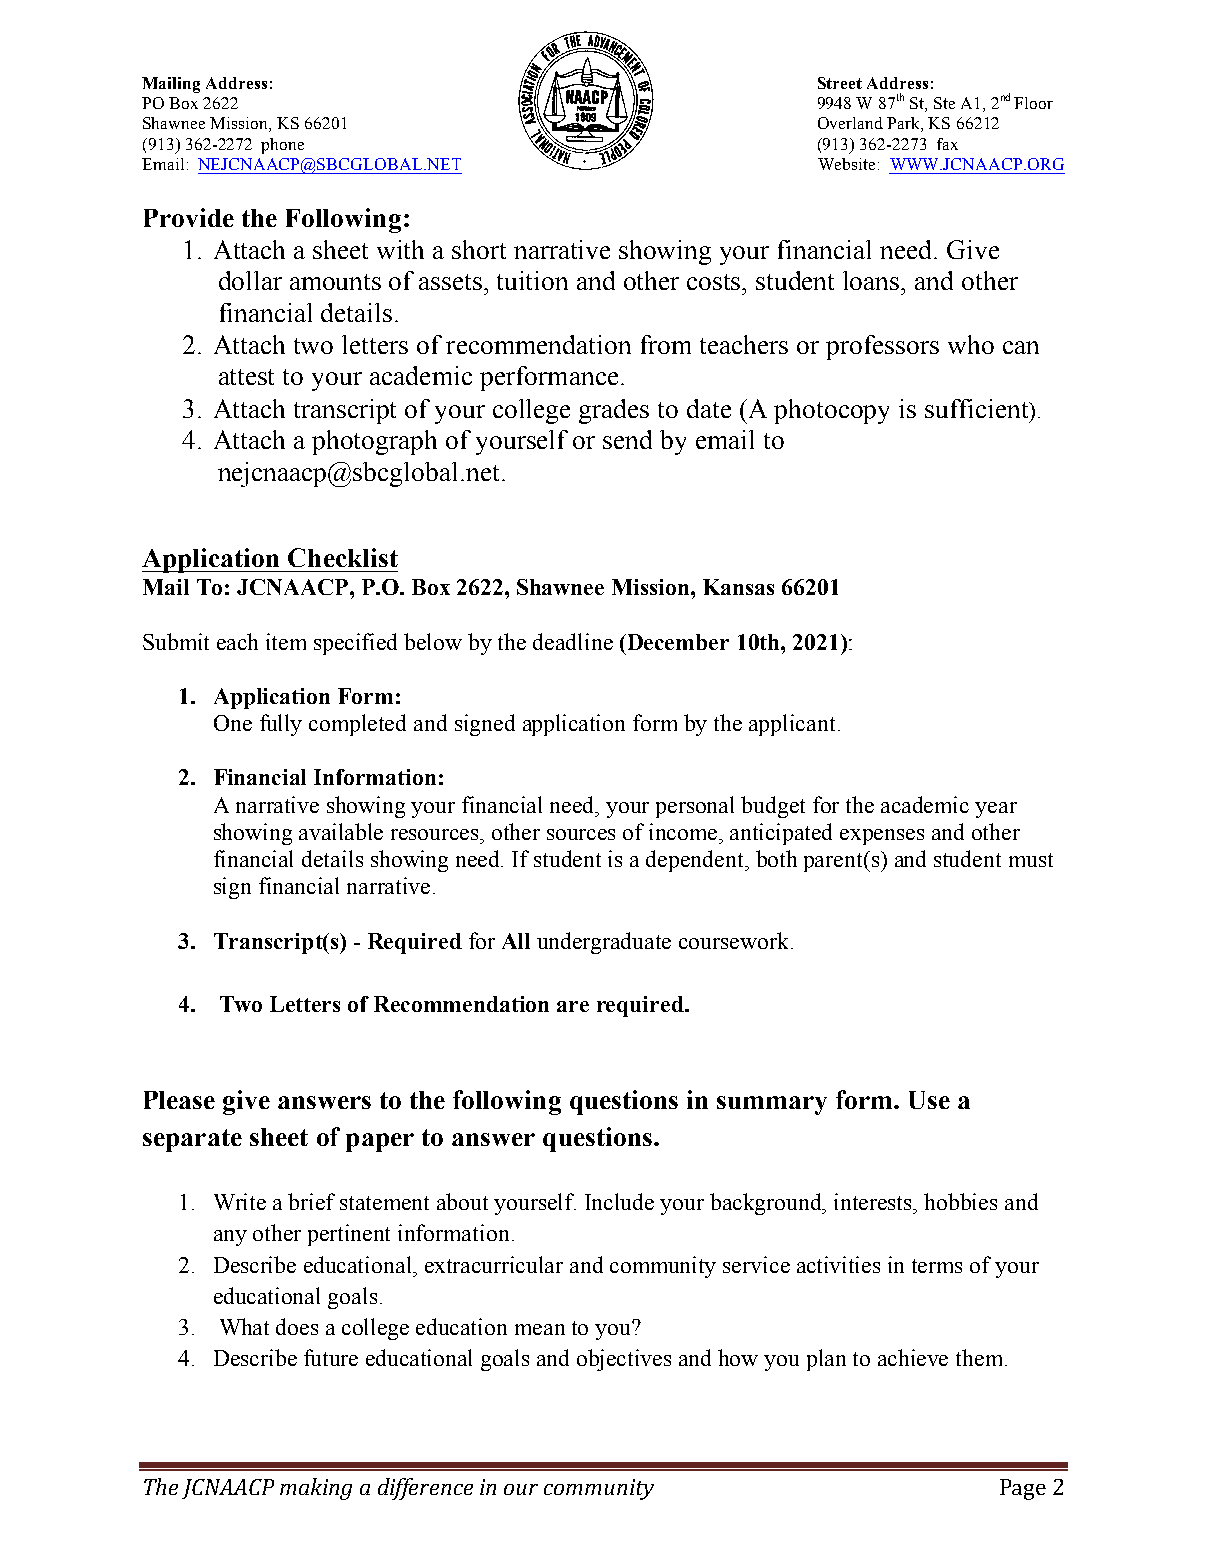 This document has width=1207, height=1562. I want to click on Page, so click(1023, 1489).
